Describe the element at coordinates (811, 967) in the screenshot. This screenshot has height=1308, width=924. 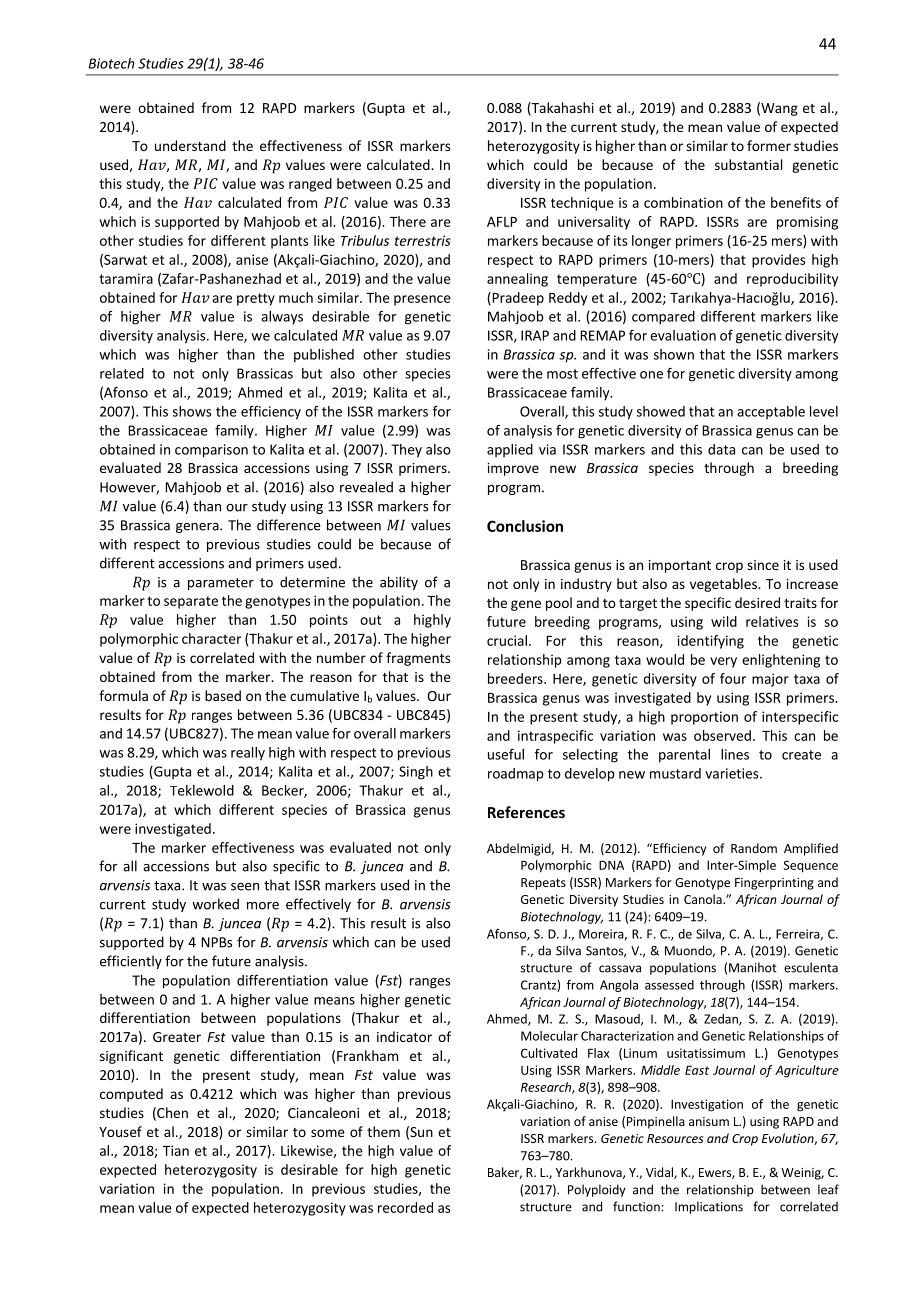
I see `esculenta` at that location.
